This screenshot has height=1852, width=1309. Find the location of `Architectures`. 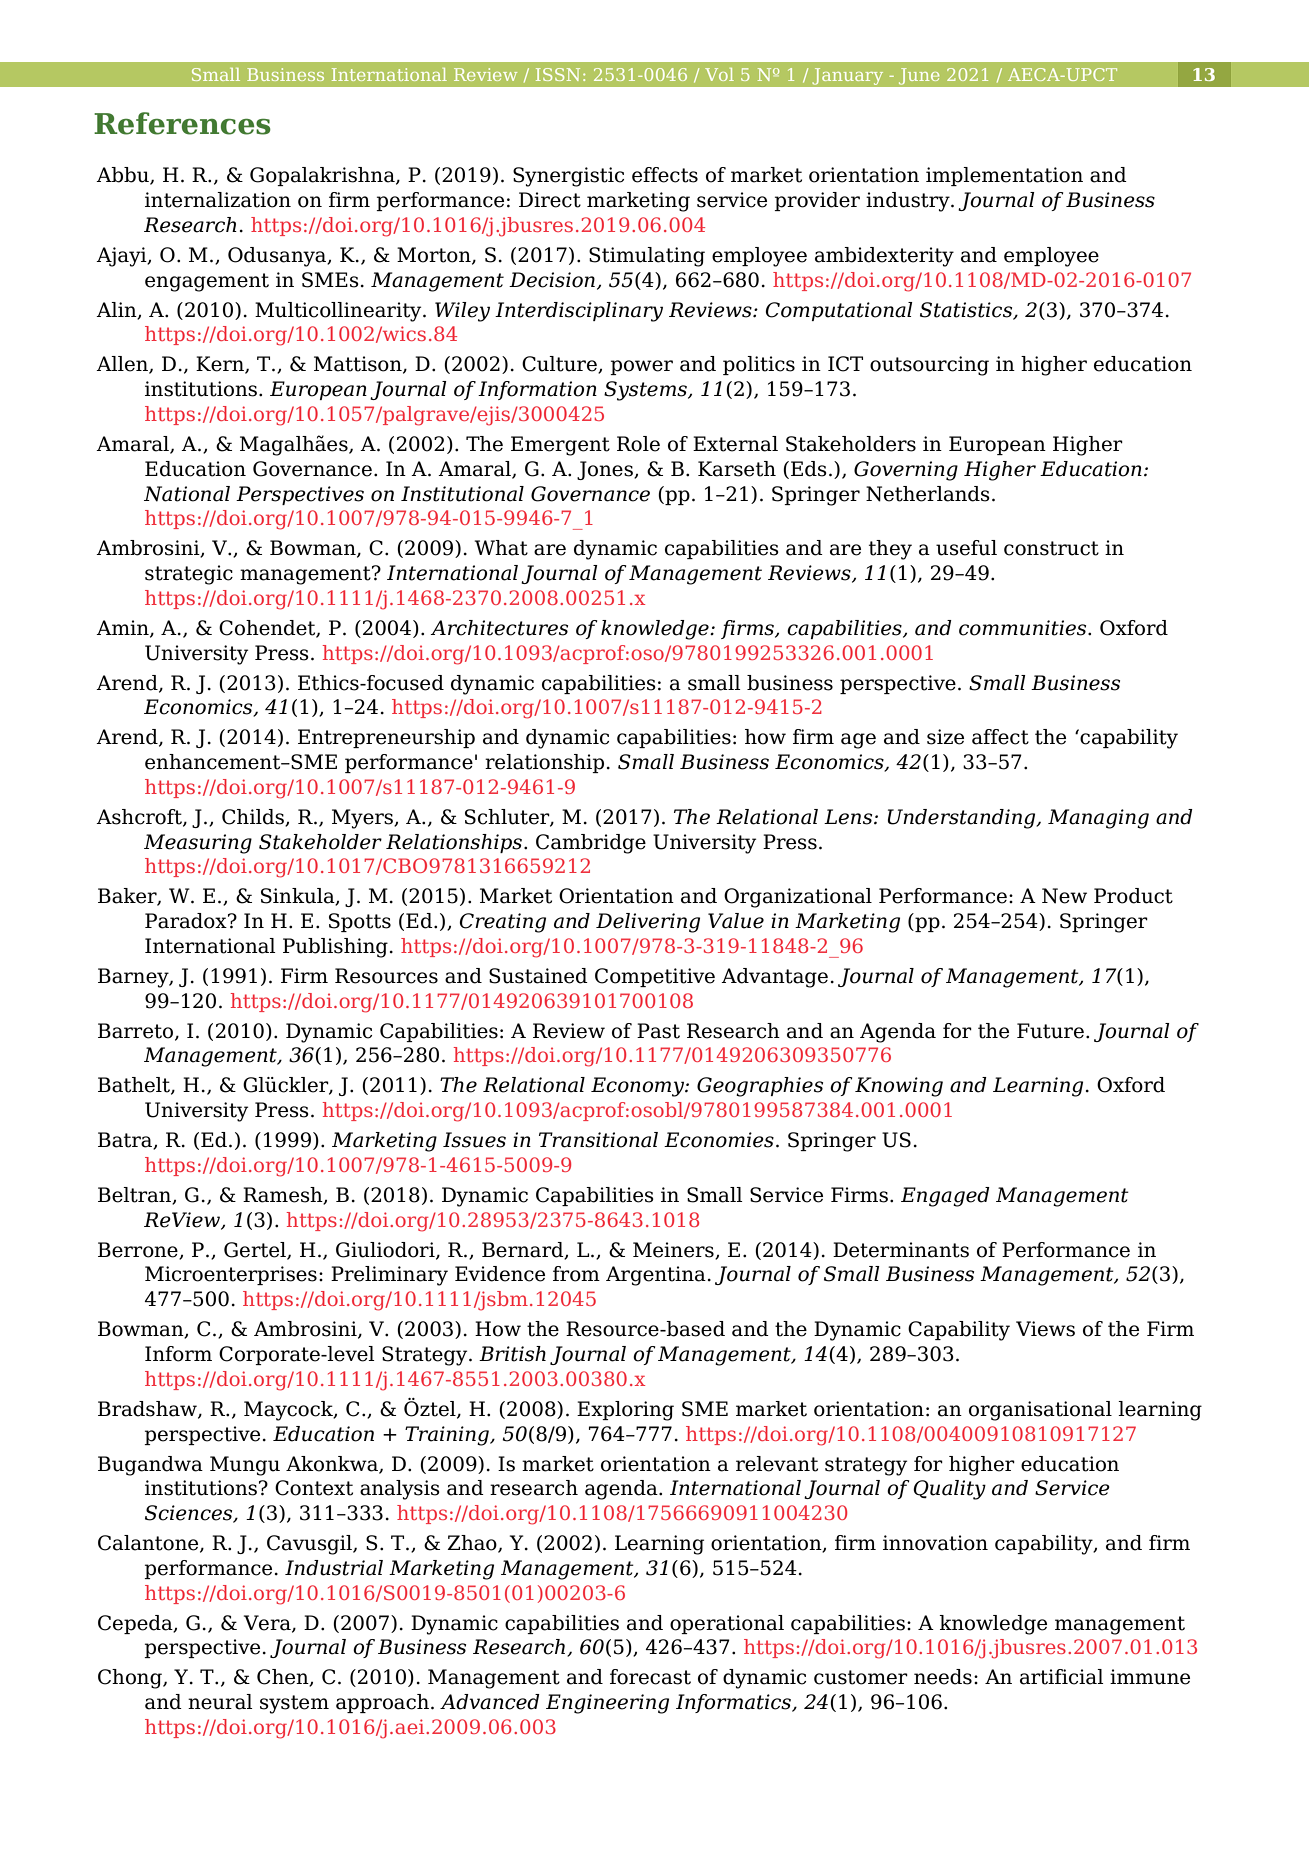

Architectures is located at coordinates (499, 628).
